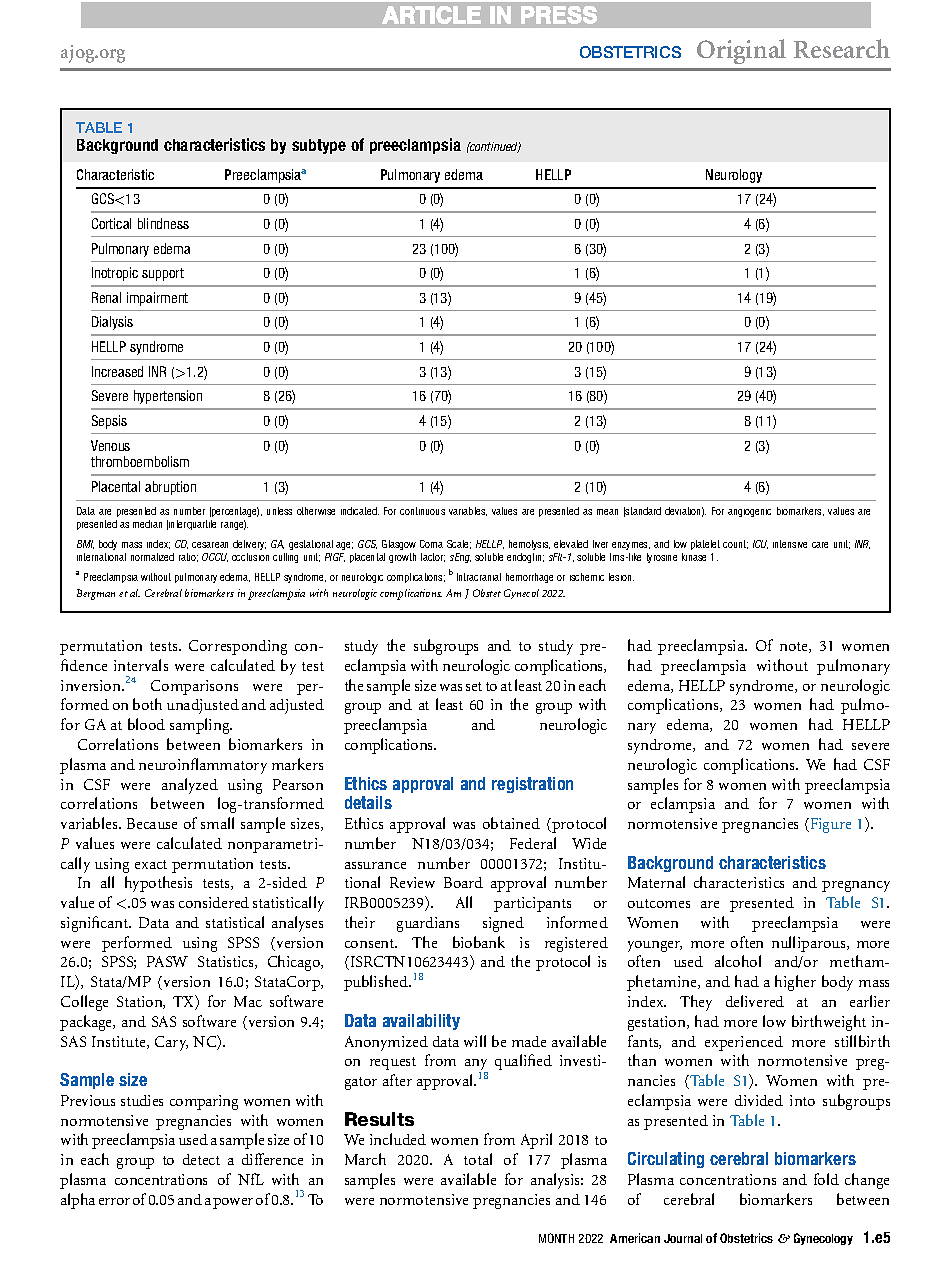 The width and height of the page is (952, 1280). I want to click on Research, so click(842, 48).
